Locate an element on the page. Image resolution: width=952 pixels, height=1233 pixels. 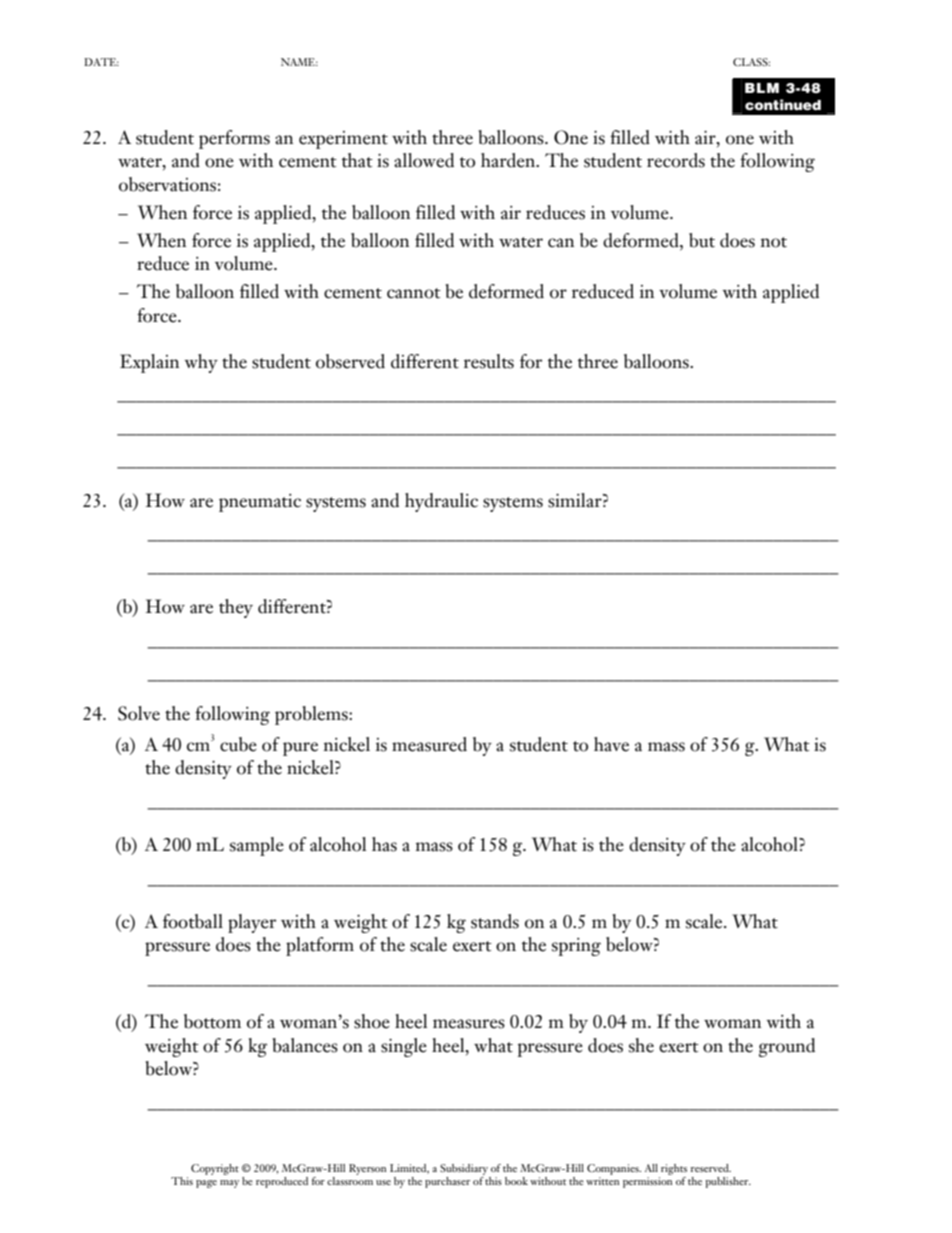
they is located at coordinates (236, 608).
